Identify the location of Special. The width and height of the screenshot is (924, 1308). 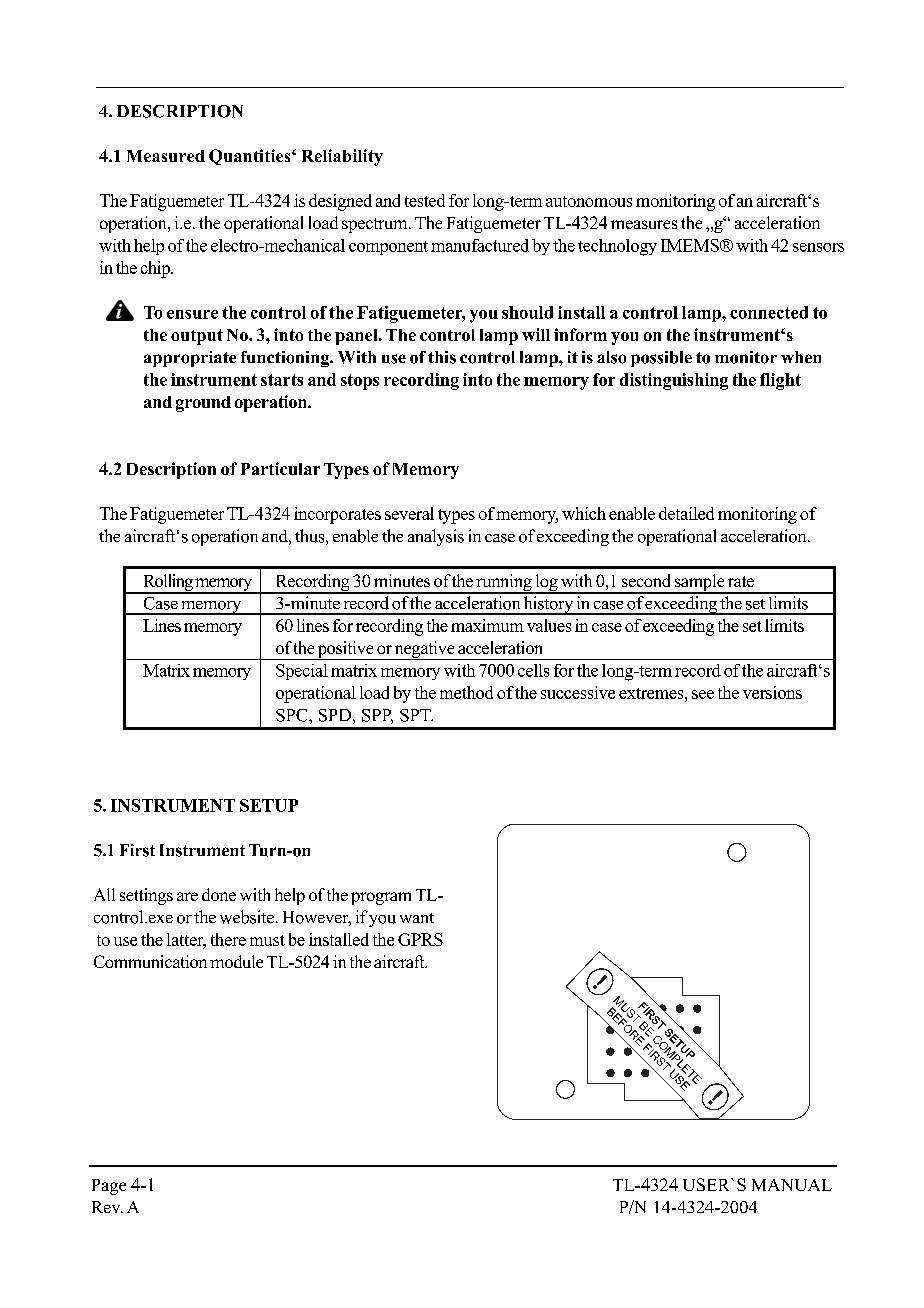
(302, 672).
